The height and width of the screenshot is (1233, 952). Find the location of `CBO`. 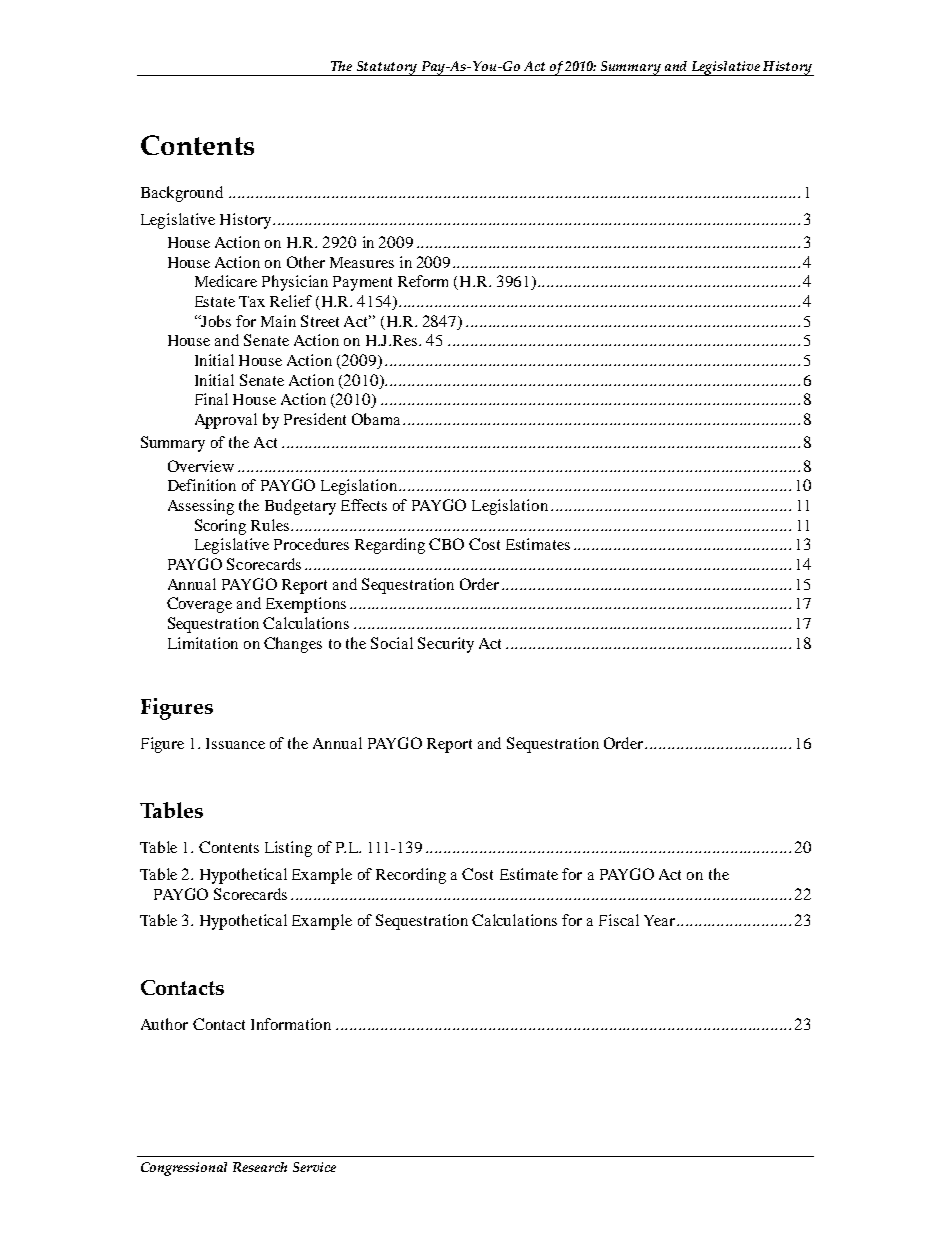

CBO is located at coordinates (446, 544).
